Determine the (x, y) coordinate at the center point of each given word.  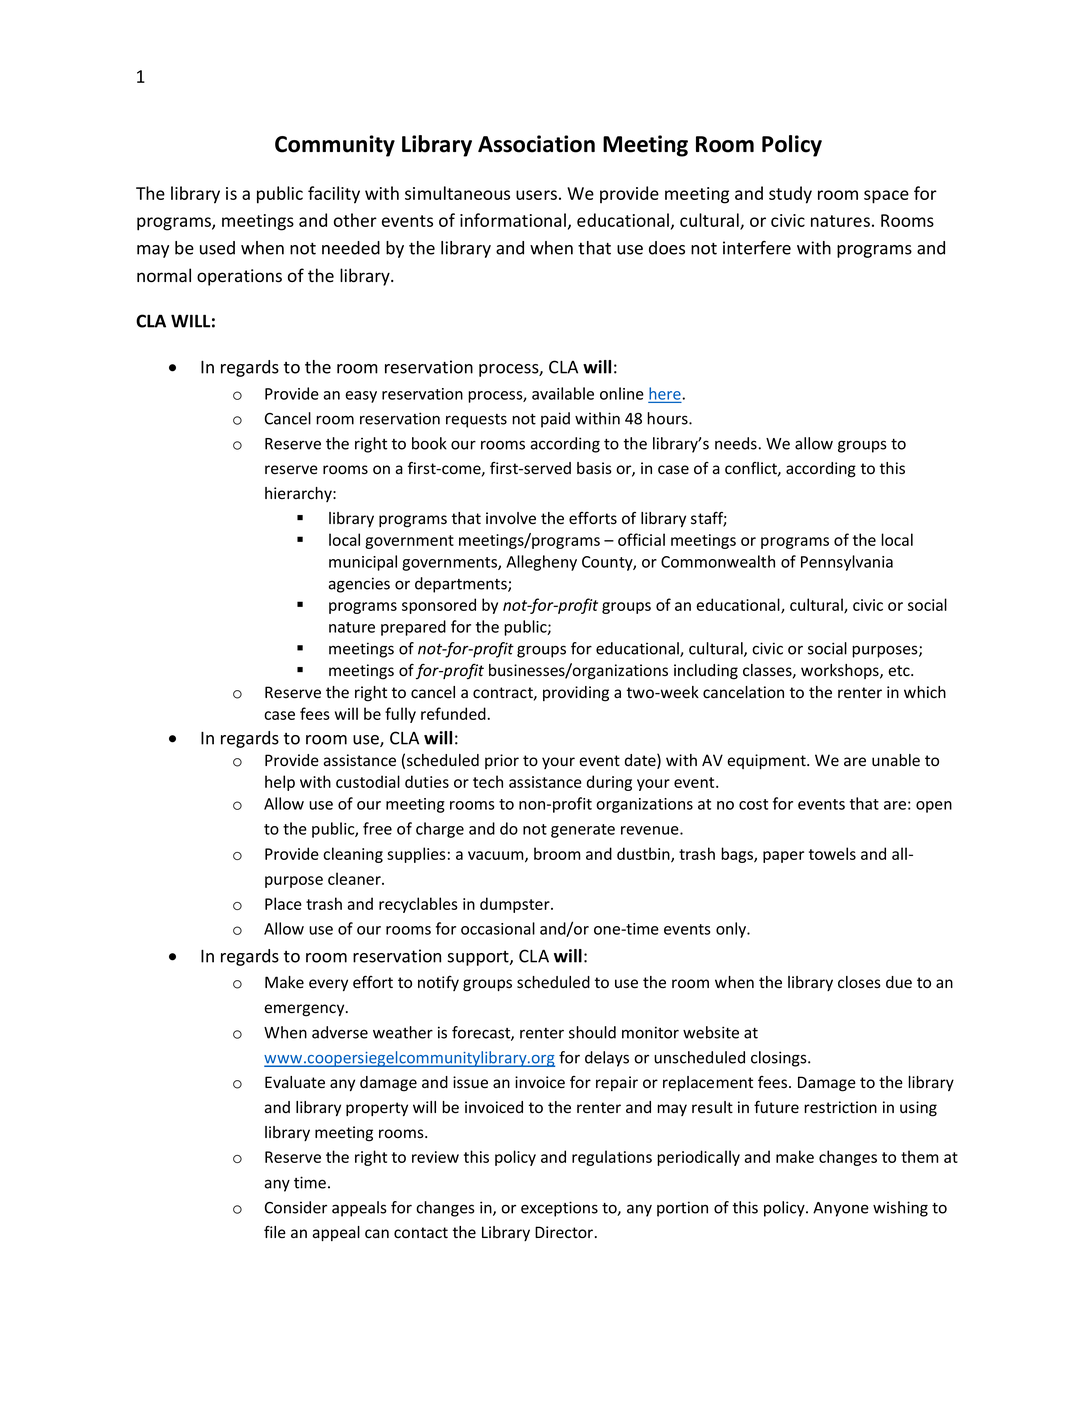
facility (334, 195)
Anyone (841, 1209)
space (886, 197)
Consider (296, 1207)
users (536, 195)
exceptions (559, 1209)
